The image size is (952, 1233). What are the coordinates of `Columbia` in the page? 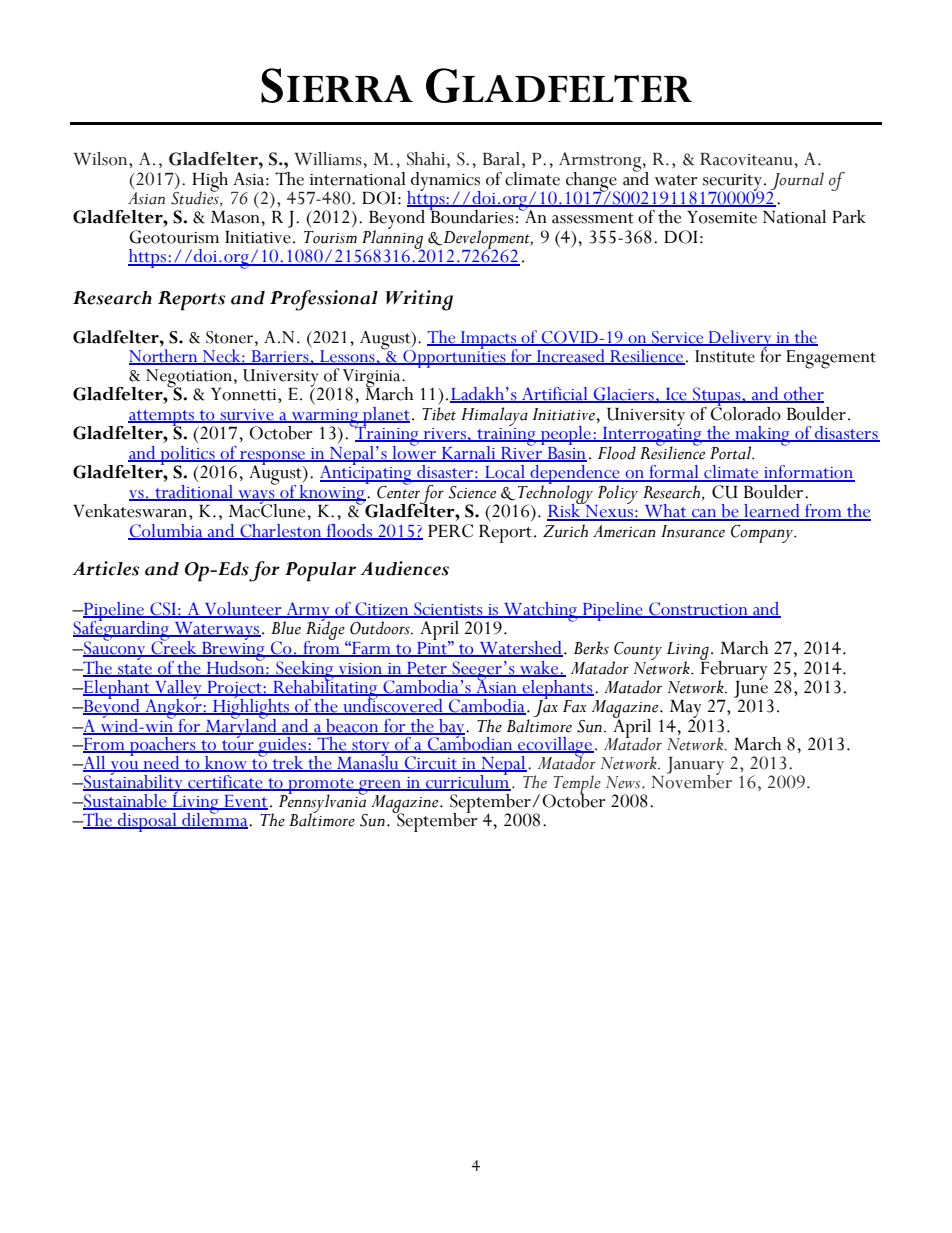 It's located at (166, 532).
